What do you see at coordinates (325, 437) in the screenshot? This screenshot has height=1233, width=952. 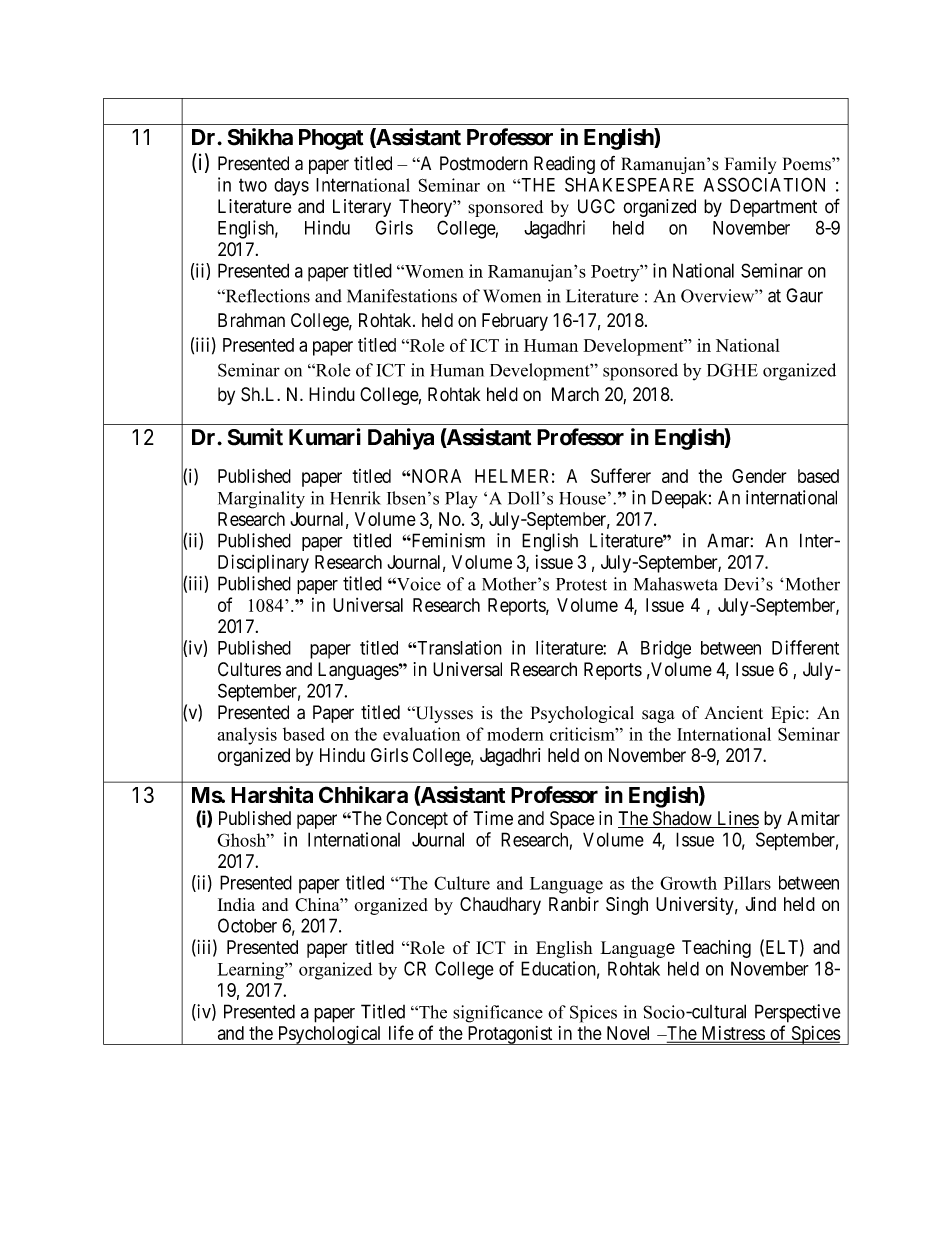 I see `Kumari` at bounding box center [325, 437].
